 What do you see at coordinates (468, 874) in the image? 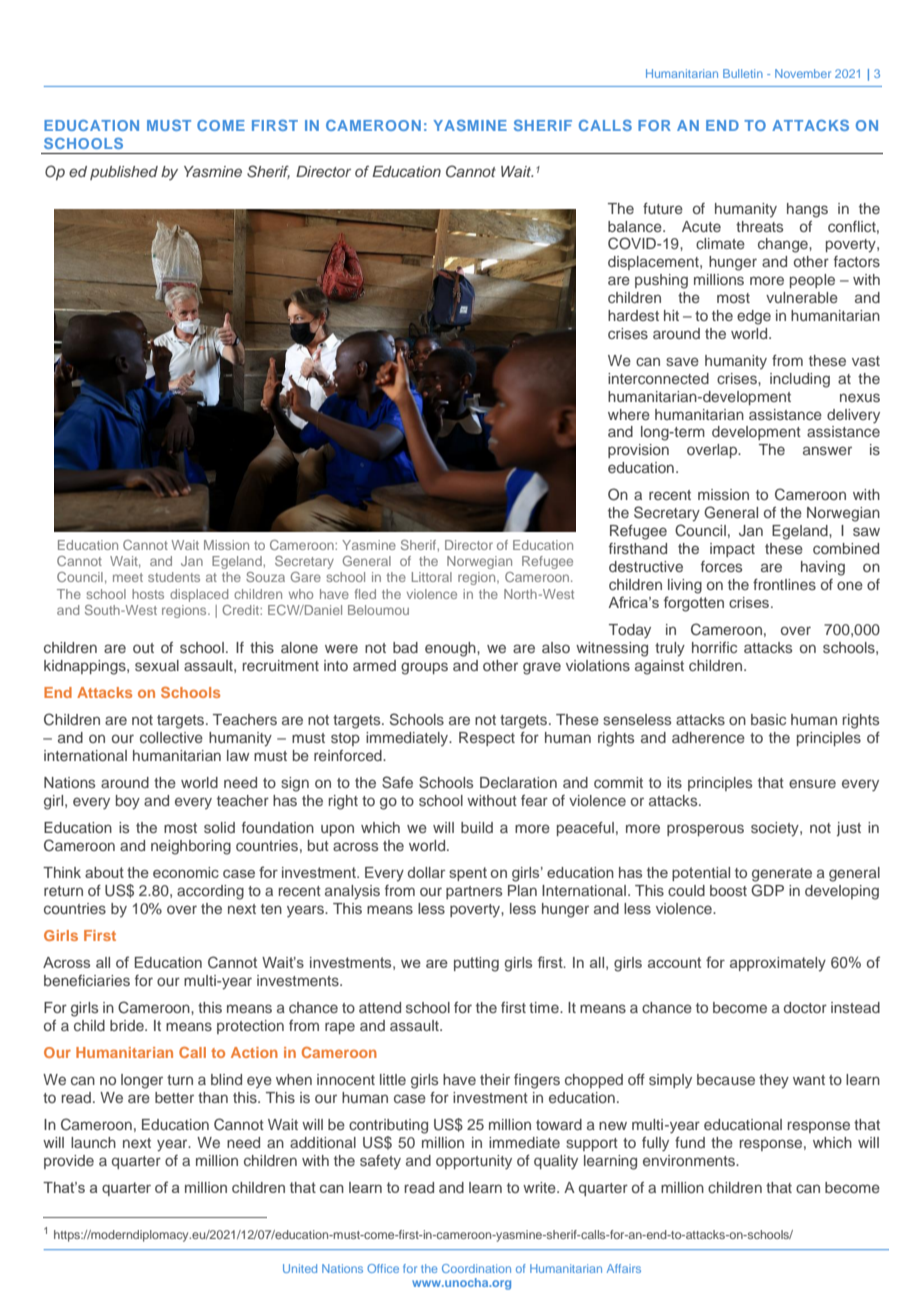
I see `spent` at bounding box center [468, 874].
